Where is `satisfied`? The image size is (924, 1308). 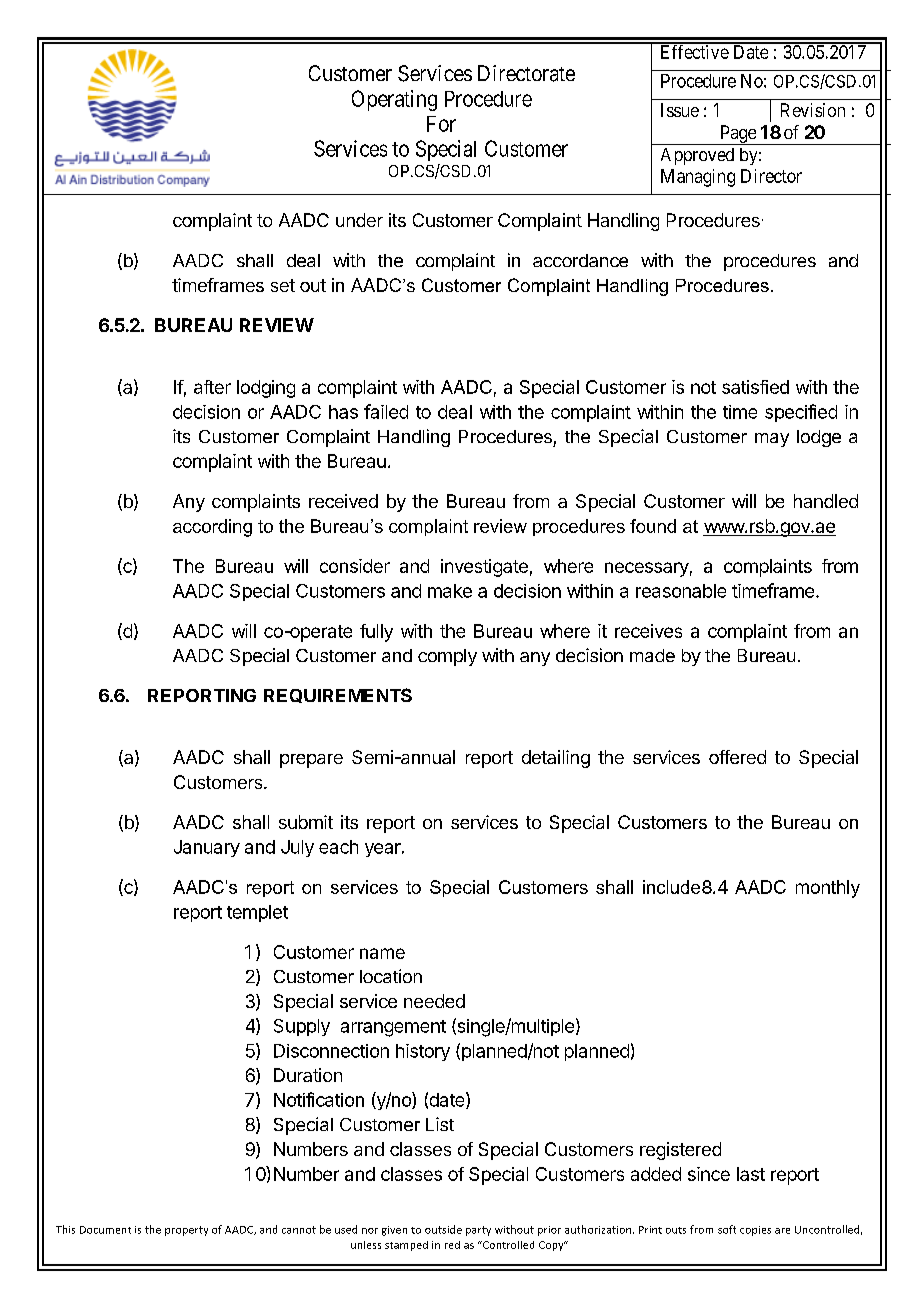 satisfied is located at coordinates (755, 387).
